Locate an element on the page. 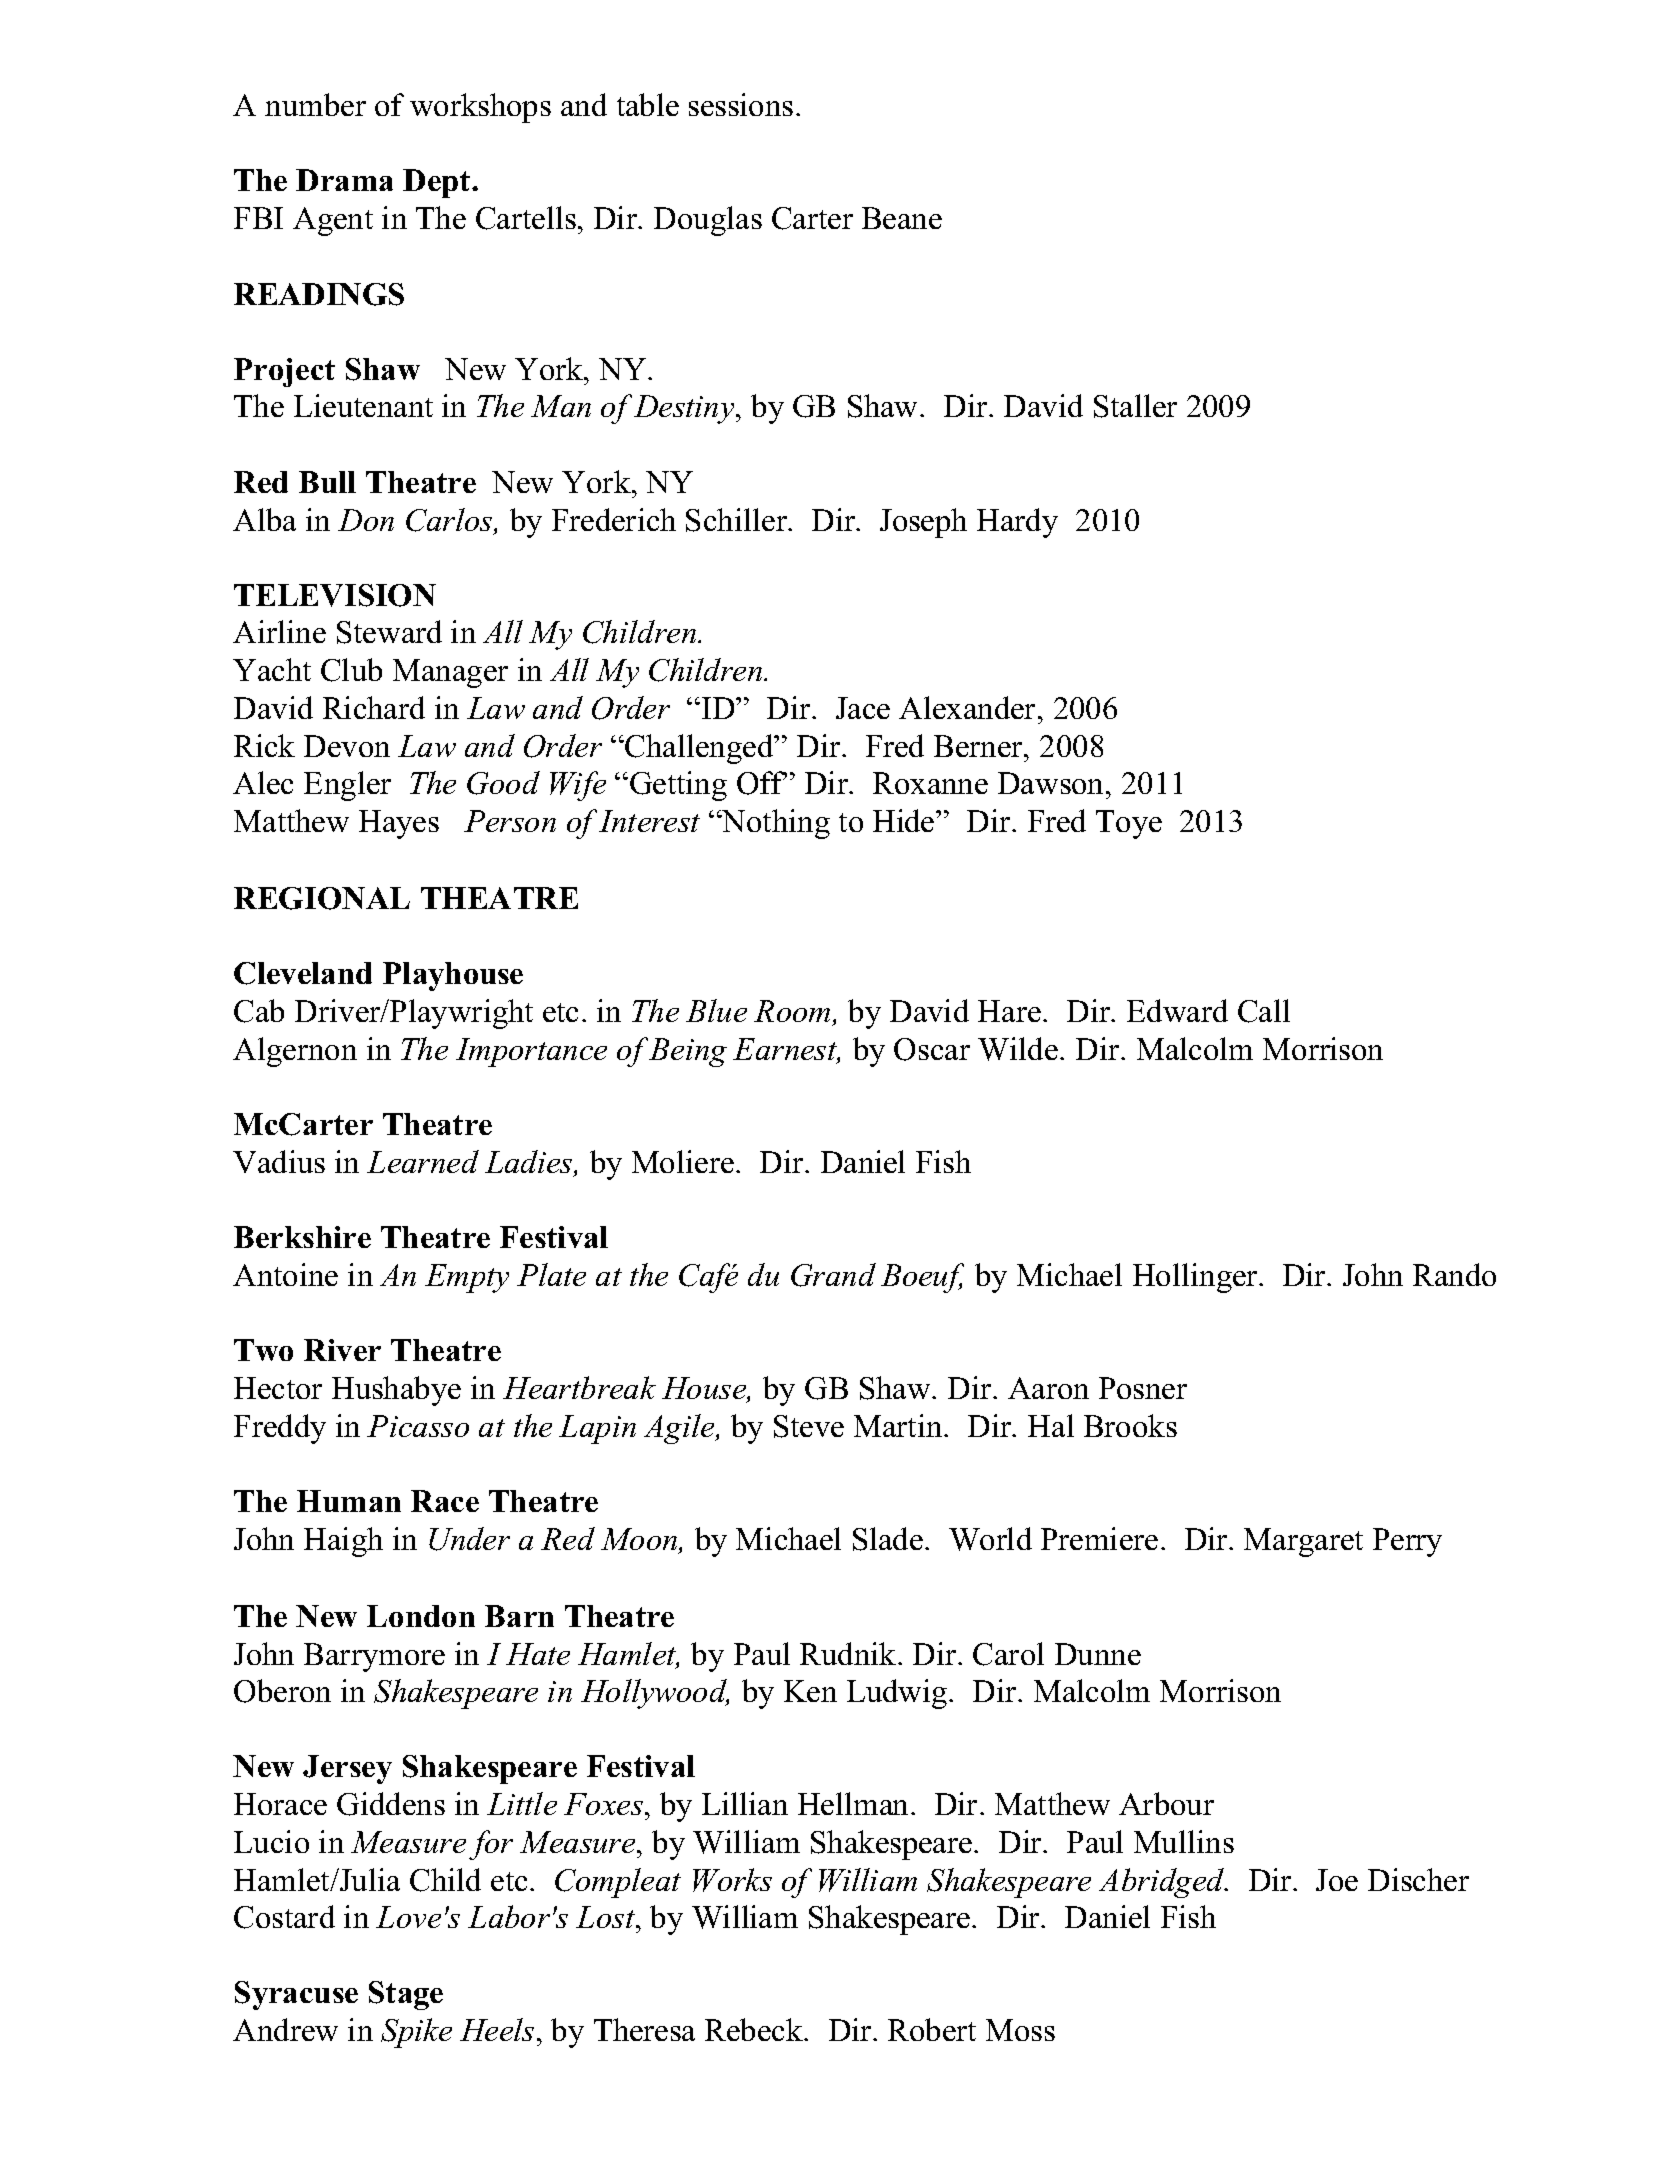  Dawson is located at coordinates (1052, 783).
